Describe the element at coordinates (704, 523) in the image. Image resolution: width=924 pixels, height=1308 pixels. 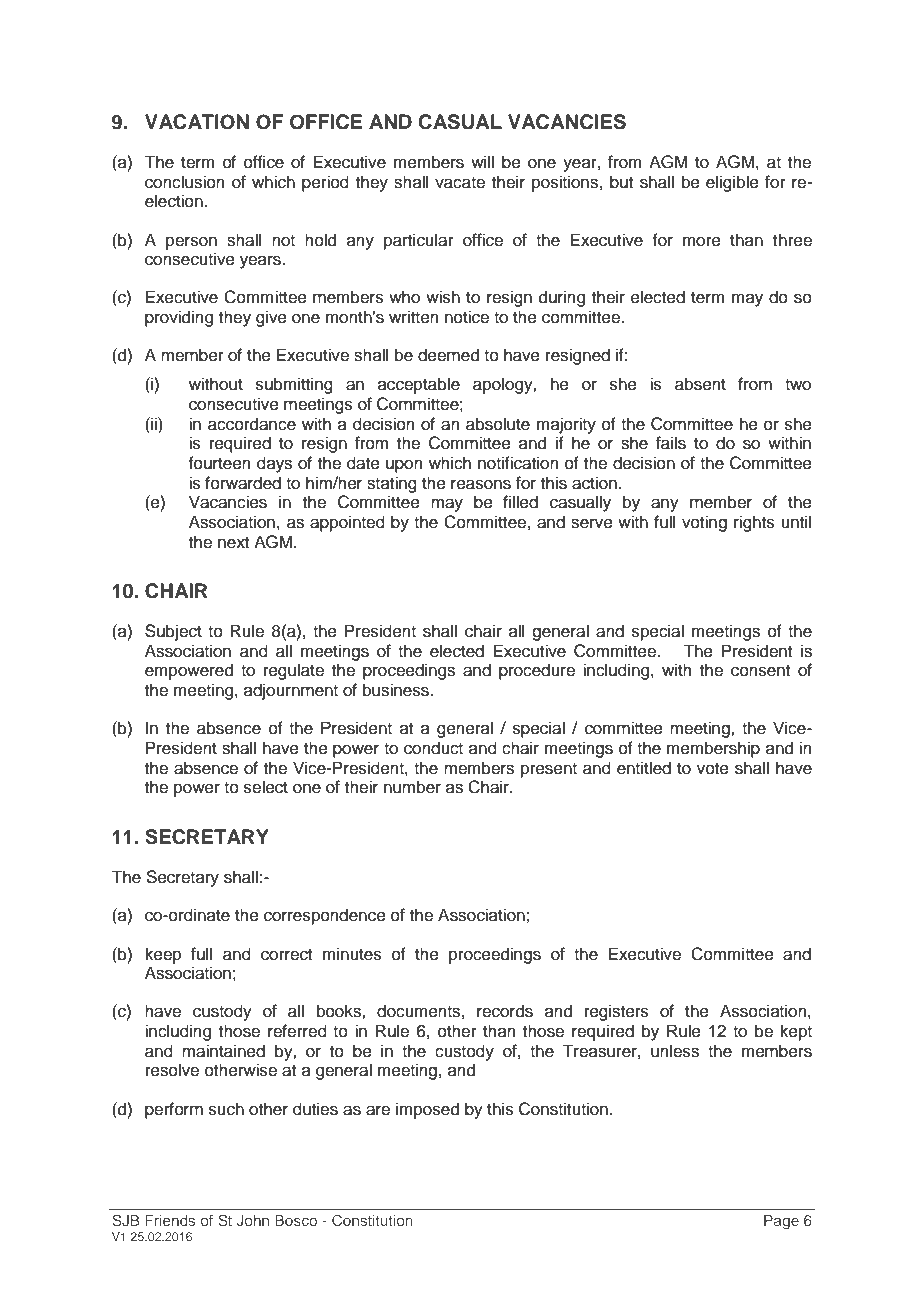
I see `voting` at that location.
